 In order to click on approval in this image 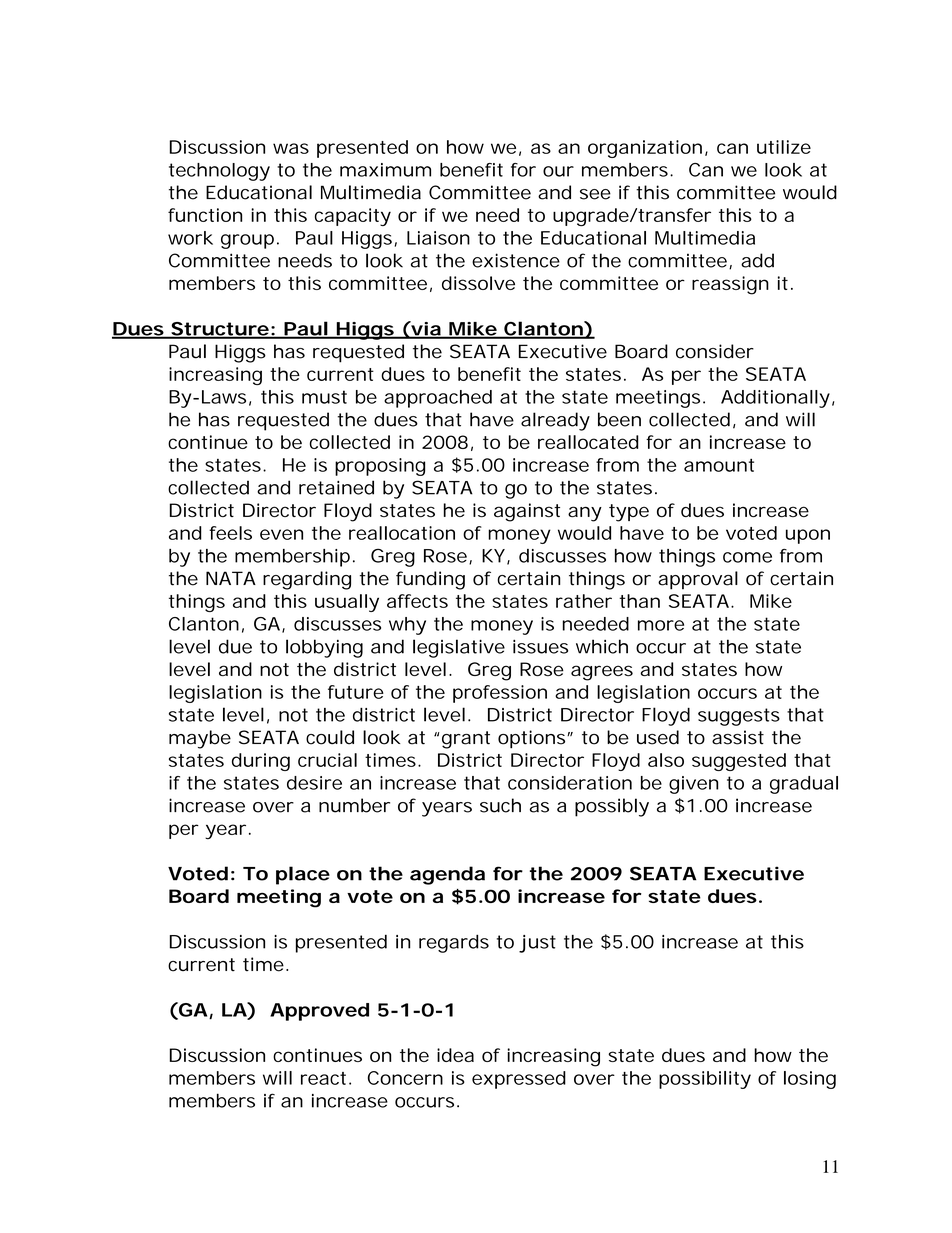, I will do `click(698, 580)`.
